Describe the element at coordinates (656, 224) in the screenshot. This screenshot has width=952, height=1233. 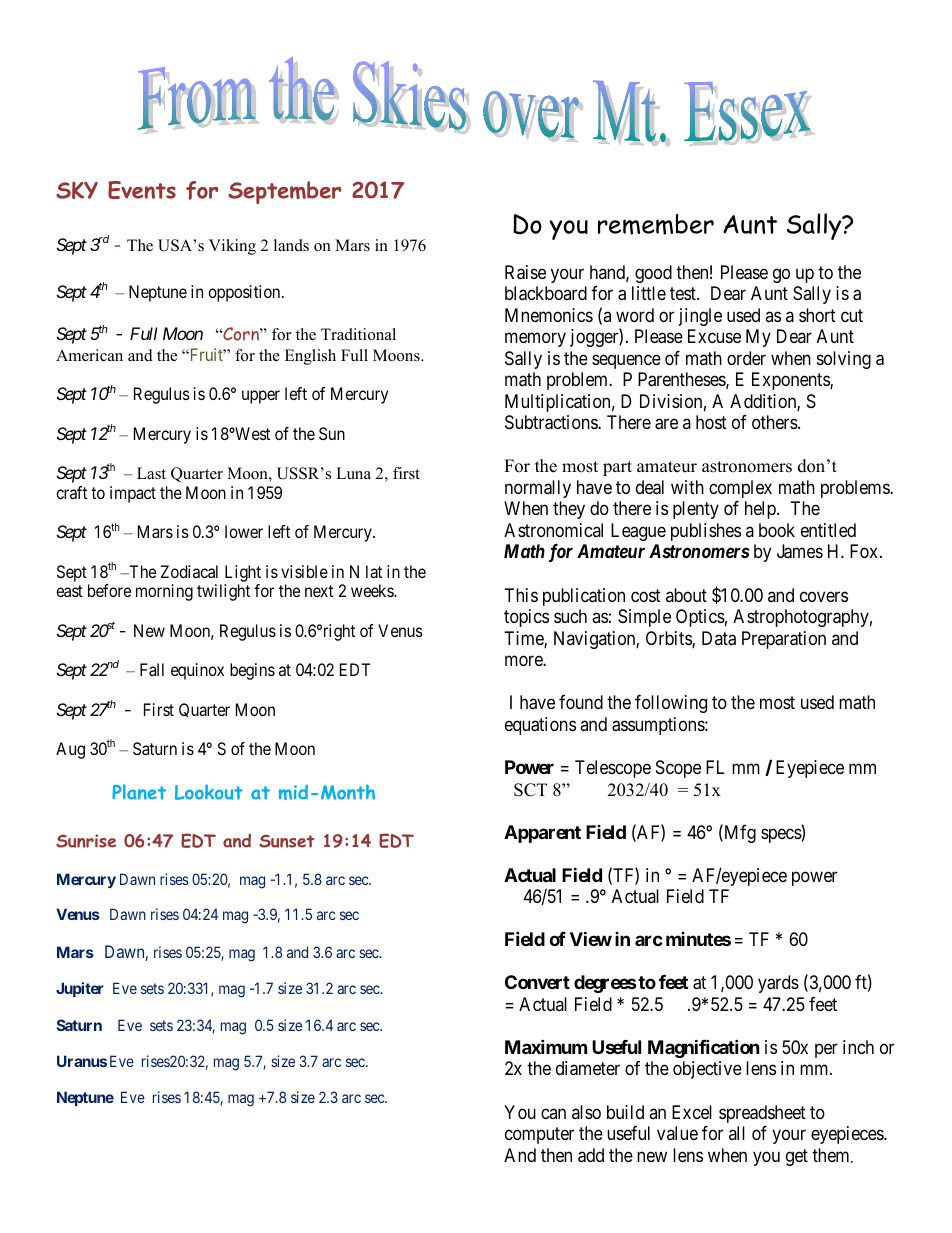
I see `remember` at that location.
